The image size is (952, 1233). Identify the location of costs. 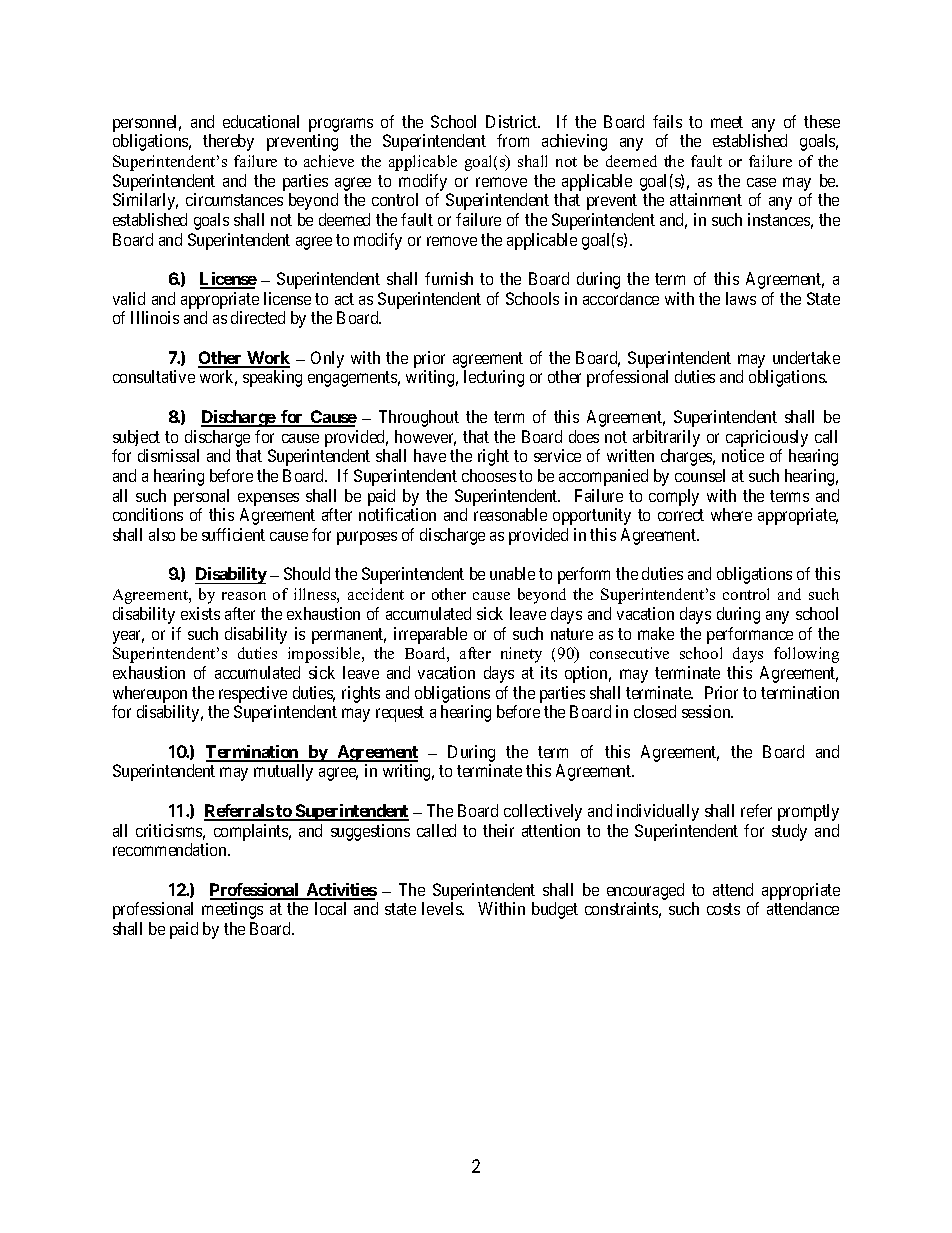
(723, 909).
